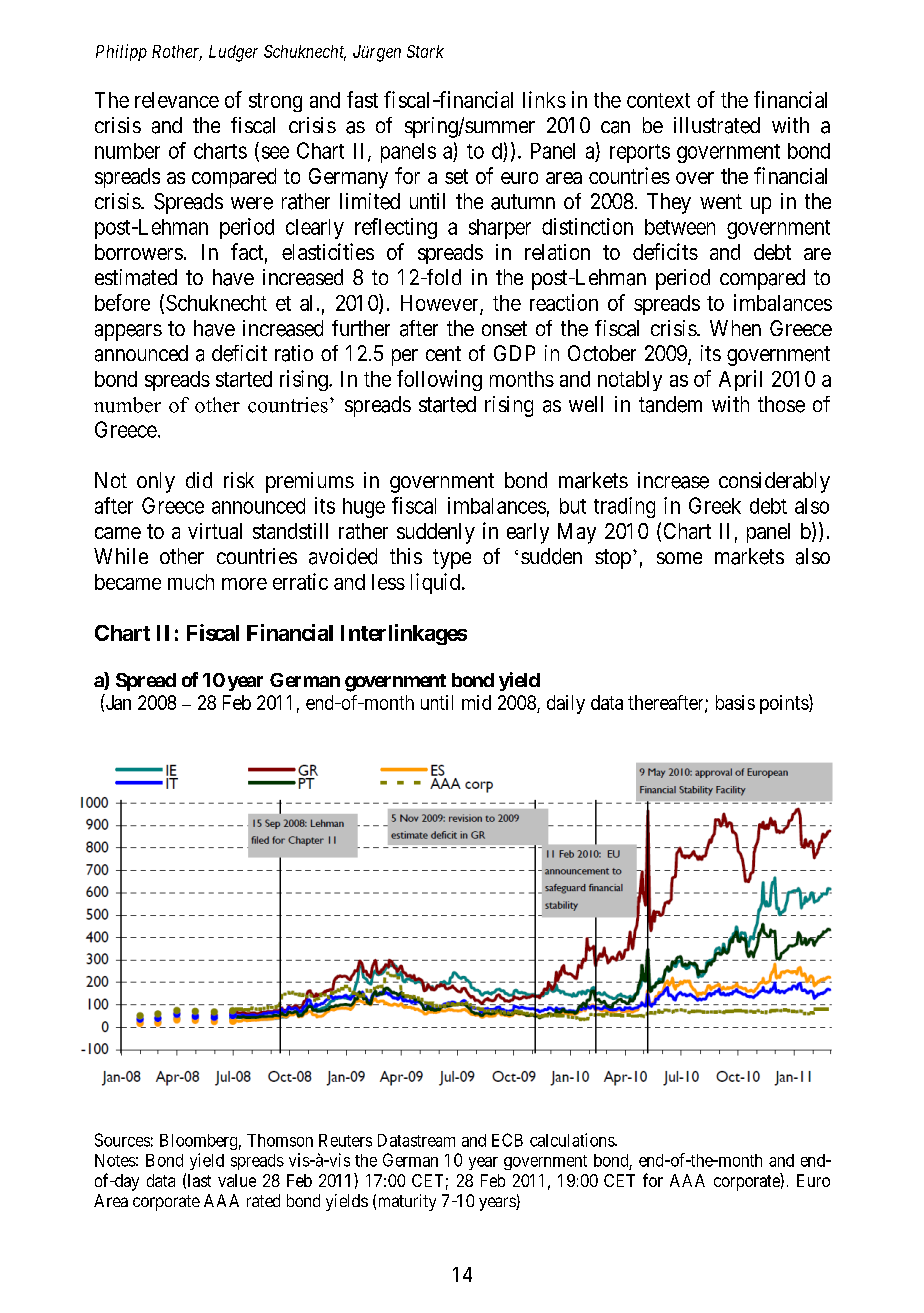  I want to click on much, so click(191, 582).
